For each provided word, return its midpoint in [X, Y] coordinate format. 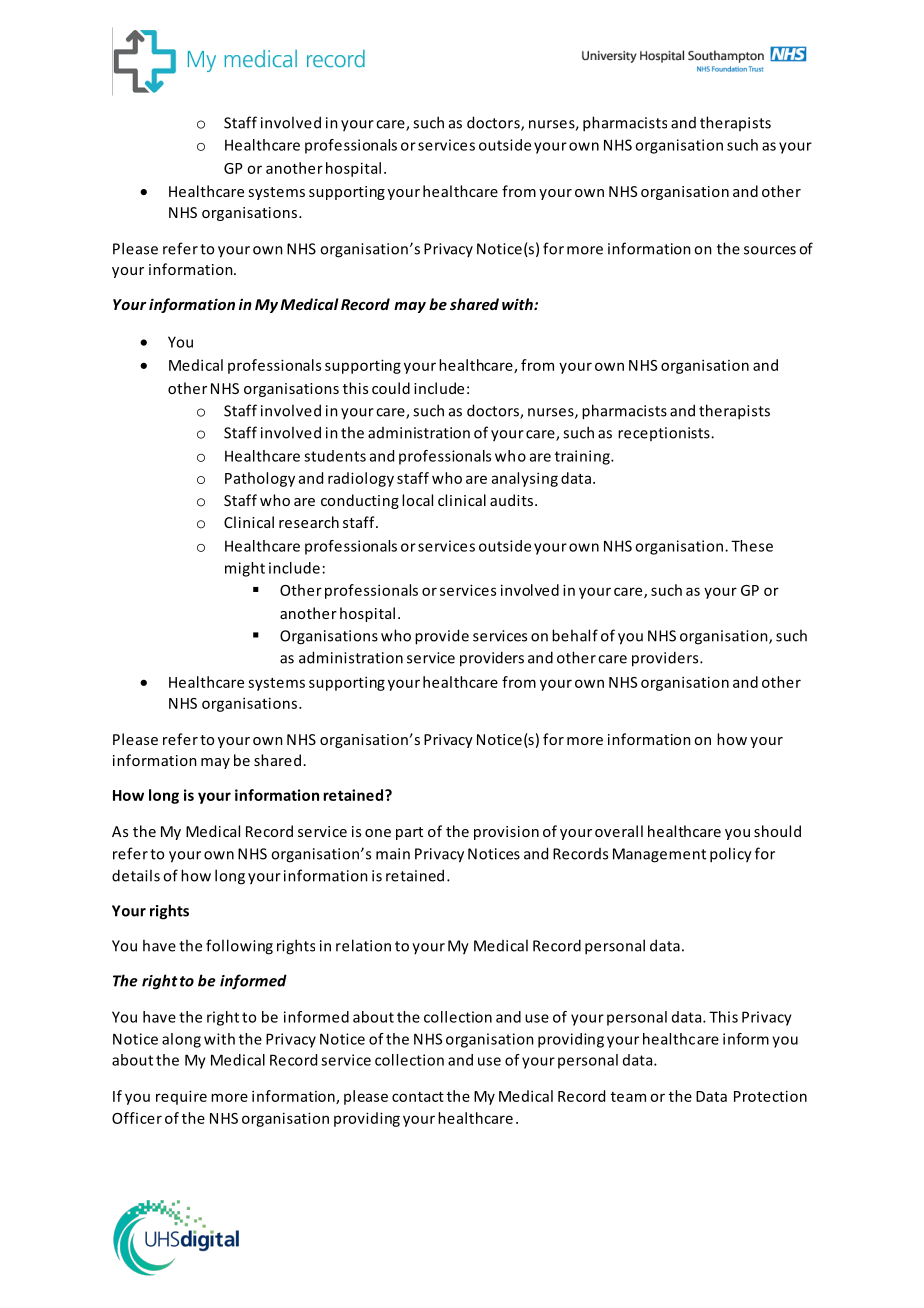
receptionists [665, 434]
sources [770, 250]
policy [731, 855]
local [417, 500]
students [335, 456]
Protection [770, 1096]
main [393, 854]
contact [418, 1097]
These [752, 546]
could [391, 388]
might [245, 569]
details [136, 875]
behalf [575, 635]
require [181, 1097]
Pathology [260, 479]
